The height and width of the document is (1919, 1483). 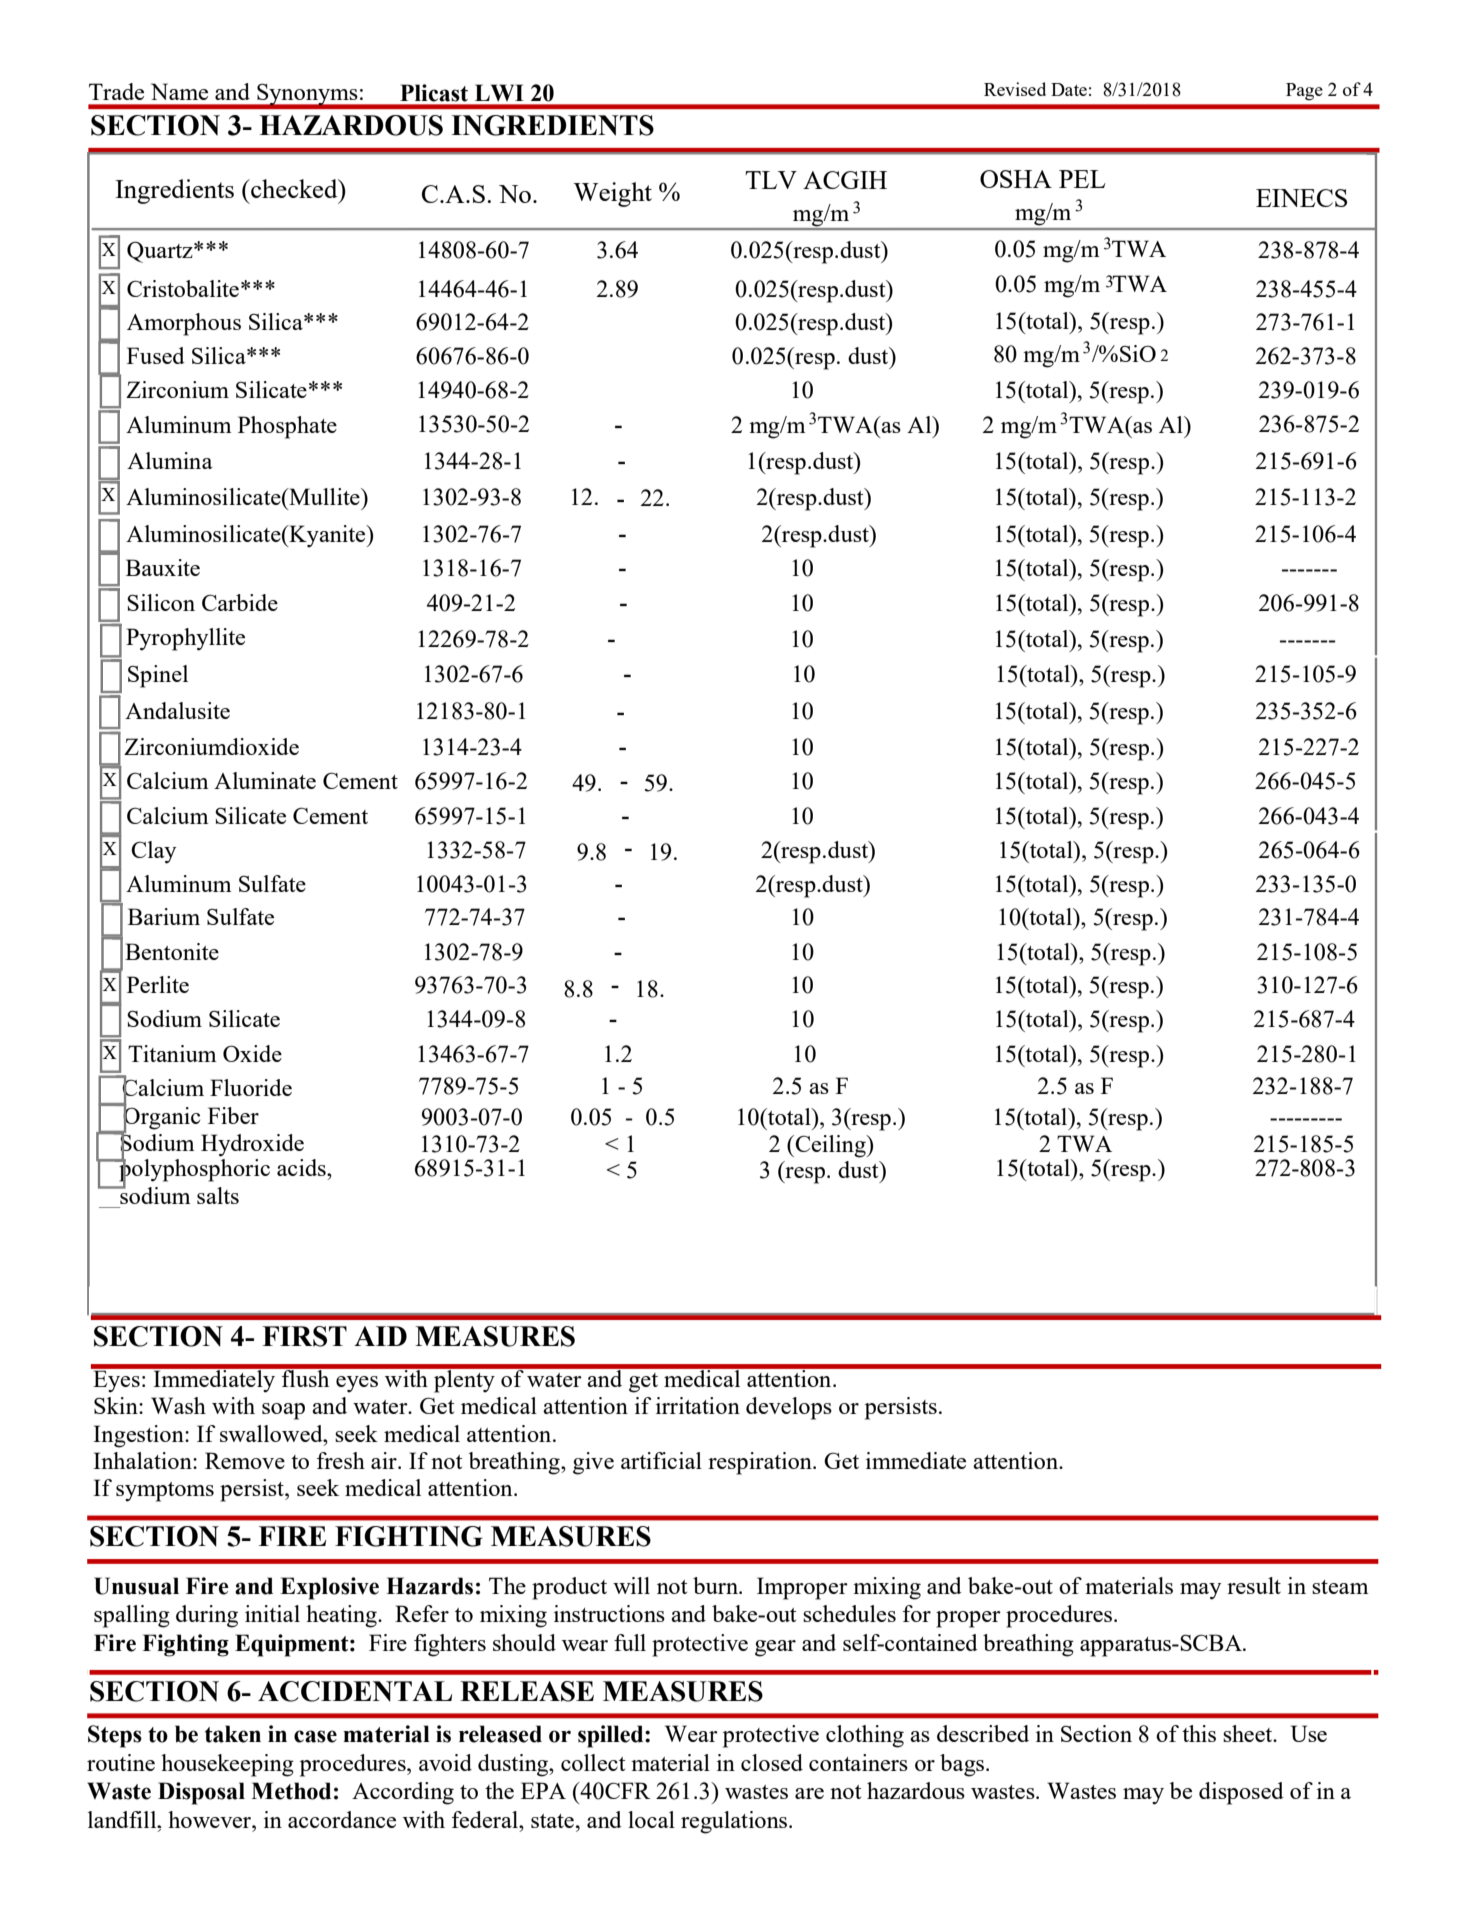 I want to click on closed, so click(x=772, y=1762).
